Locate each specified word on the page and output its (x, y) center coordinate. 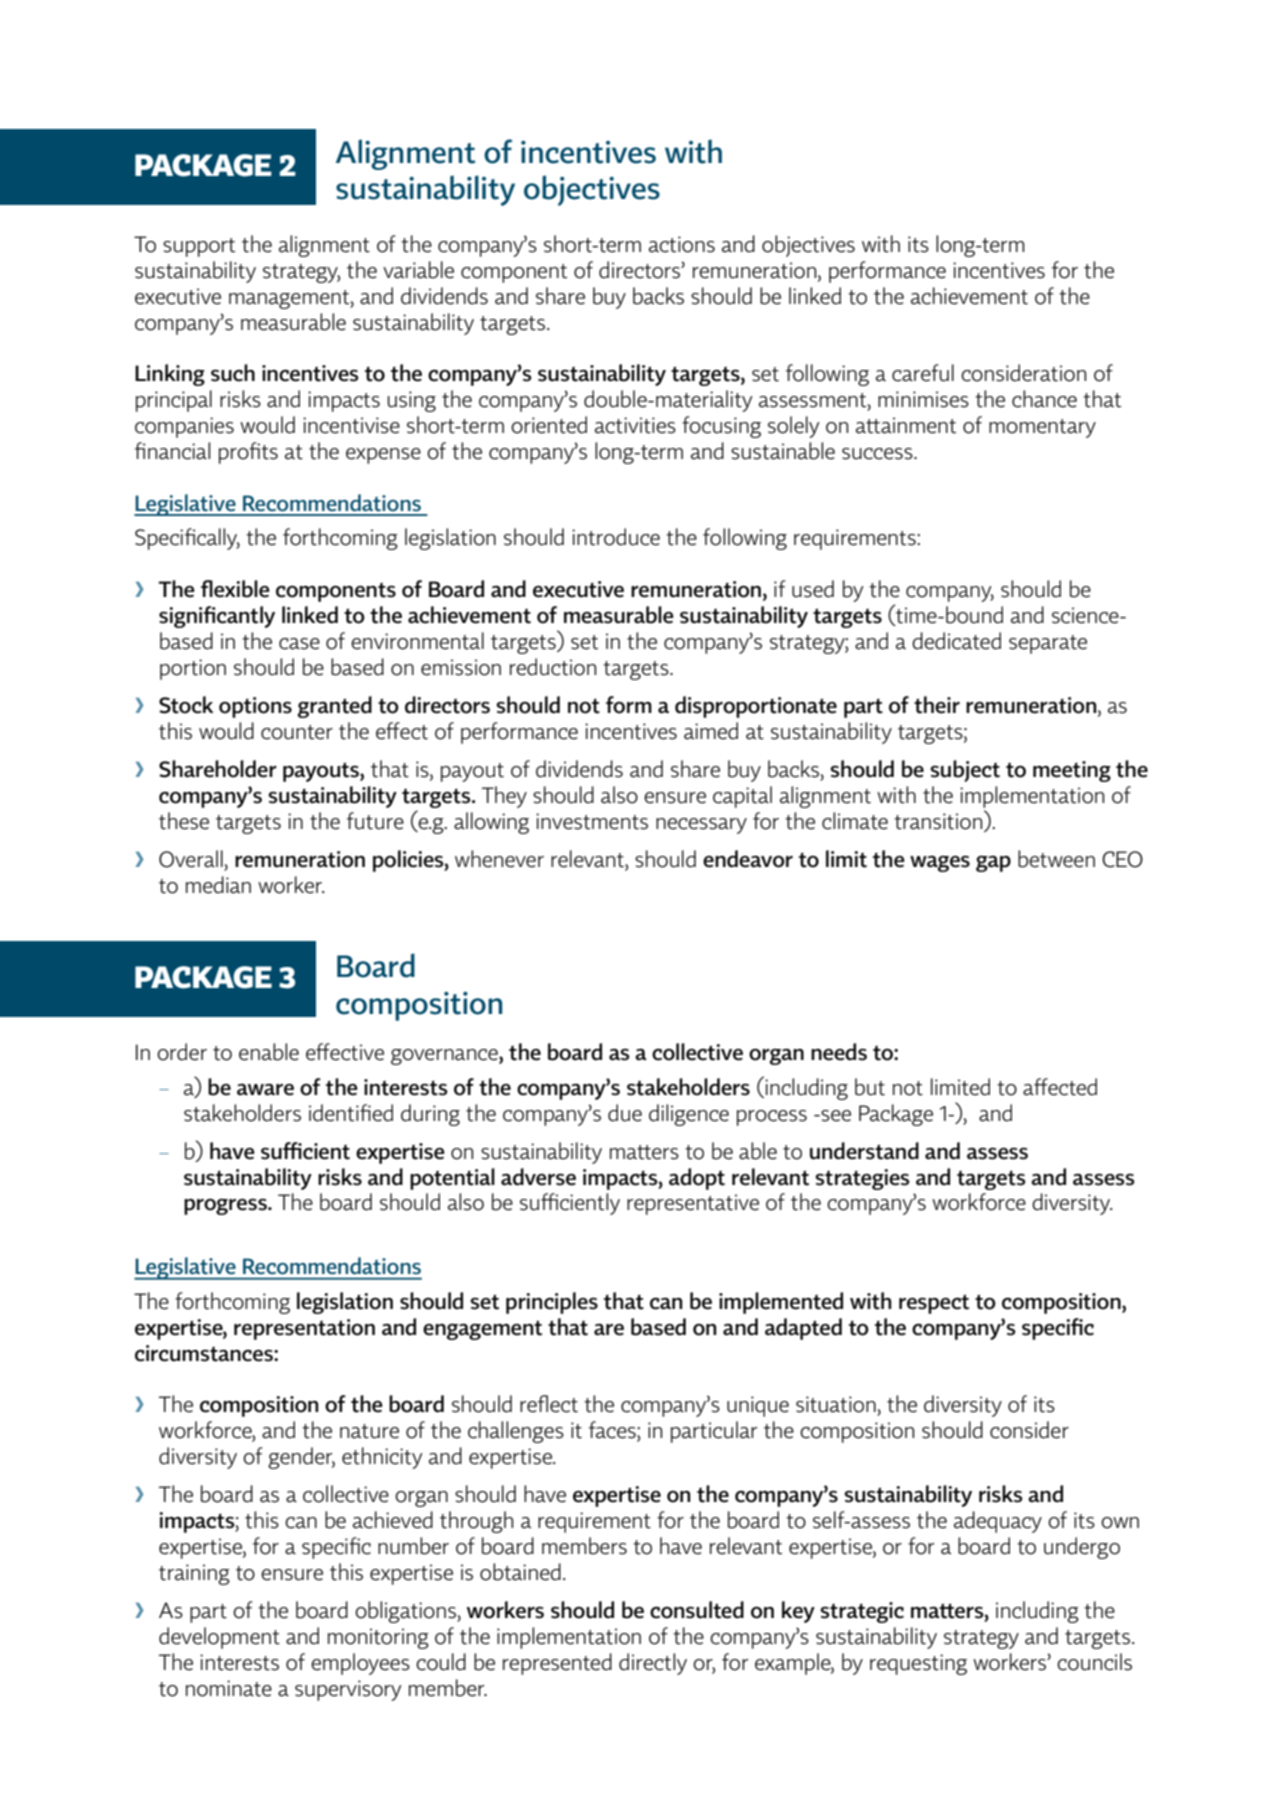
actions (682, 244)
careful (923, 373)
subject (965, 771)
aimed (711, 731)
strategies (863, 1179)
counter (297, 732)
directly (653, 1664)
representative (693, 1204)
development (219, 1638)
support (199, 247)
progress (226, 1206)
